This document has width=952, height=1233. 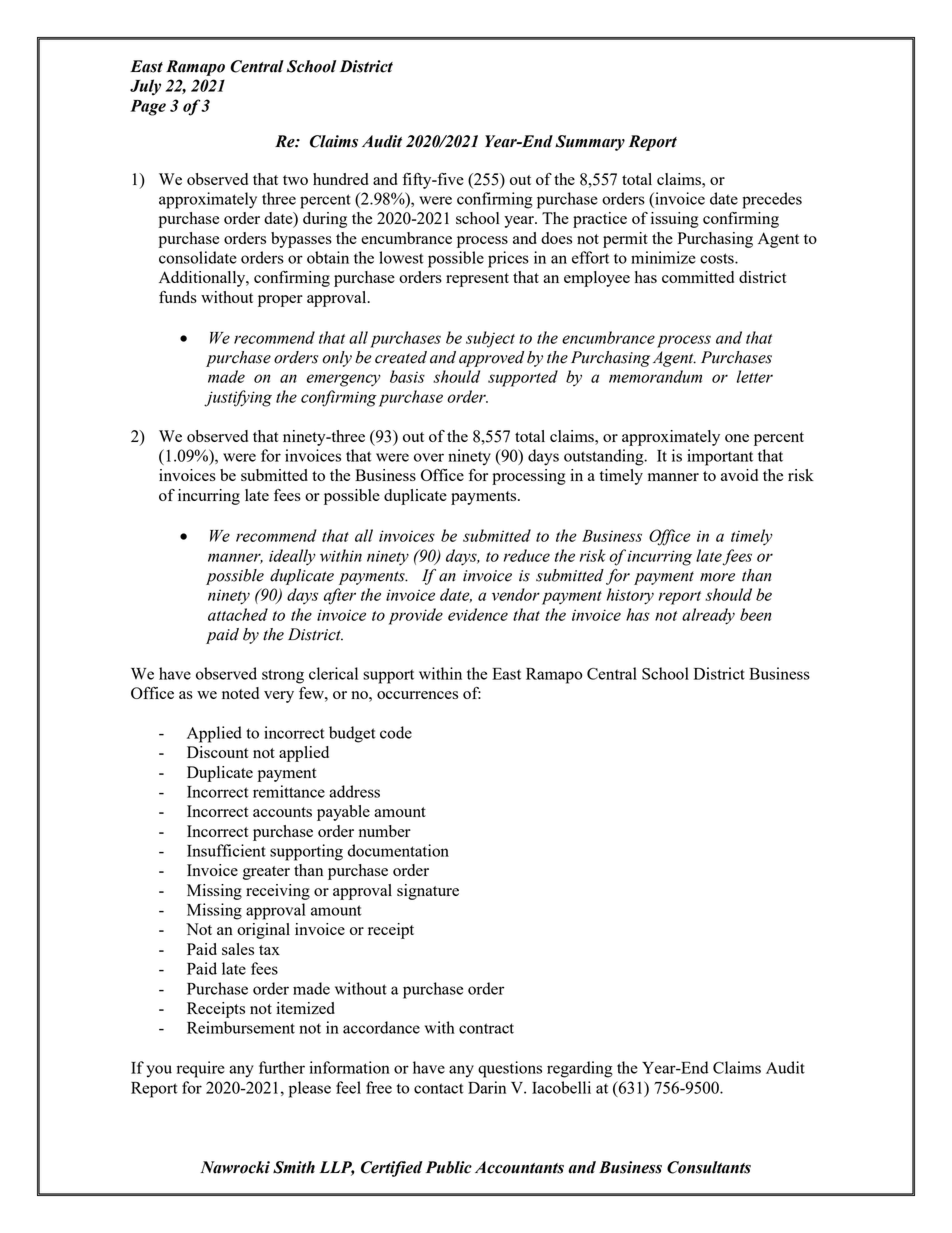 I want to click on Discount, so click(x=218, y=752).
